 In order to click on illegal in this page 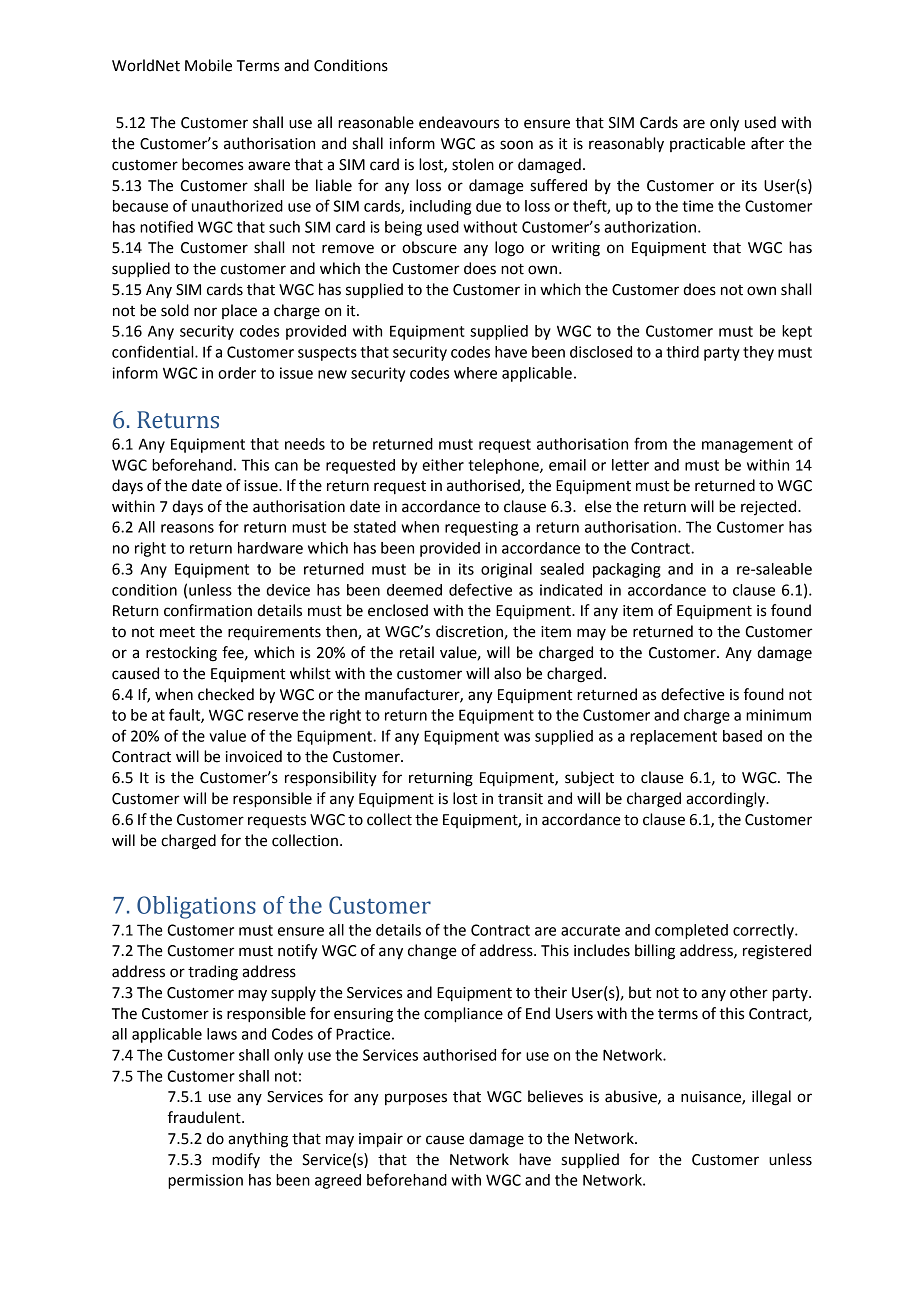, I will do `click(771, 1098)`.
